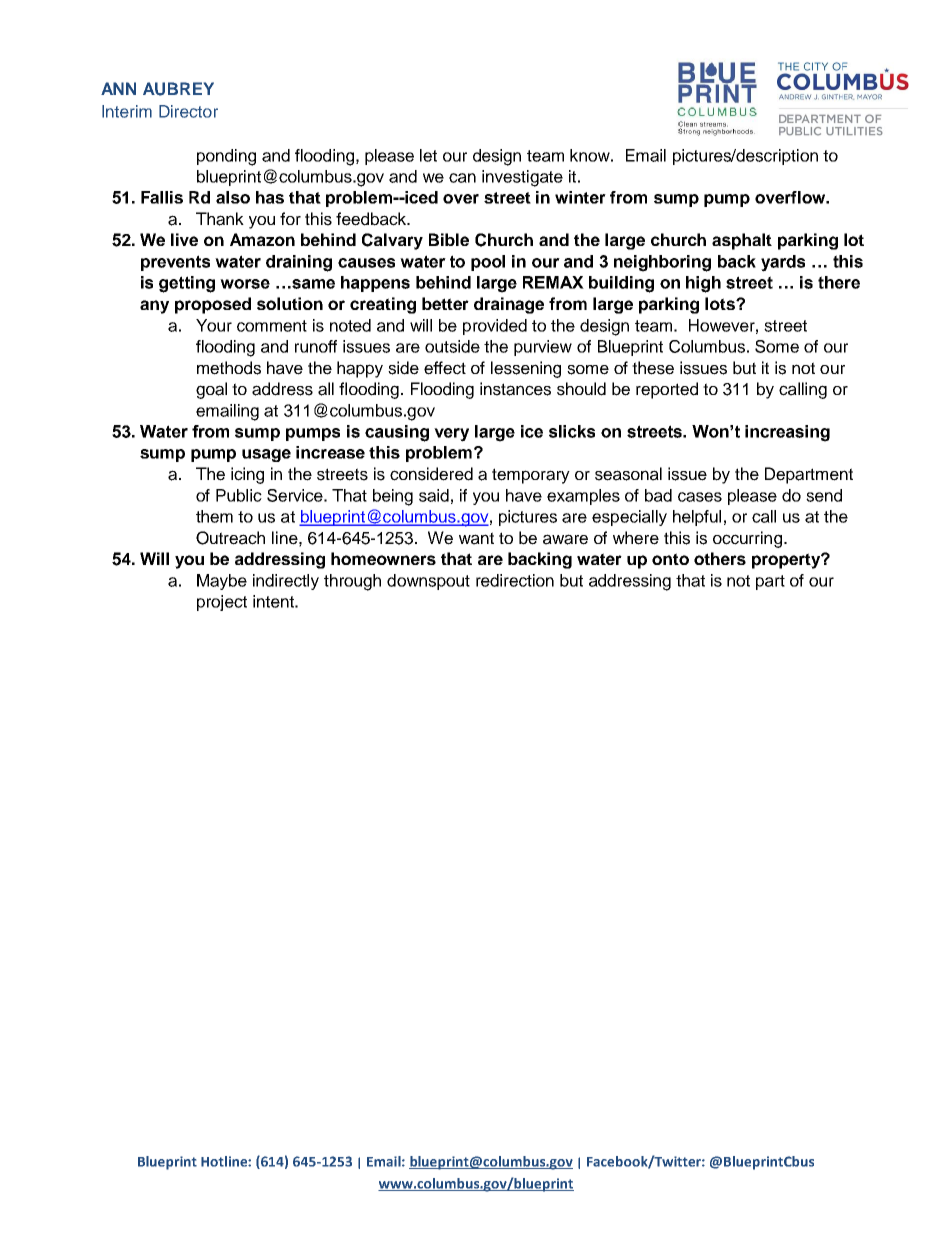 The image size is (952, 1233). Describe the element at coordinates (451, 435) in the document. I see `very` at that location.
